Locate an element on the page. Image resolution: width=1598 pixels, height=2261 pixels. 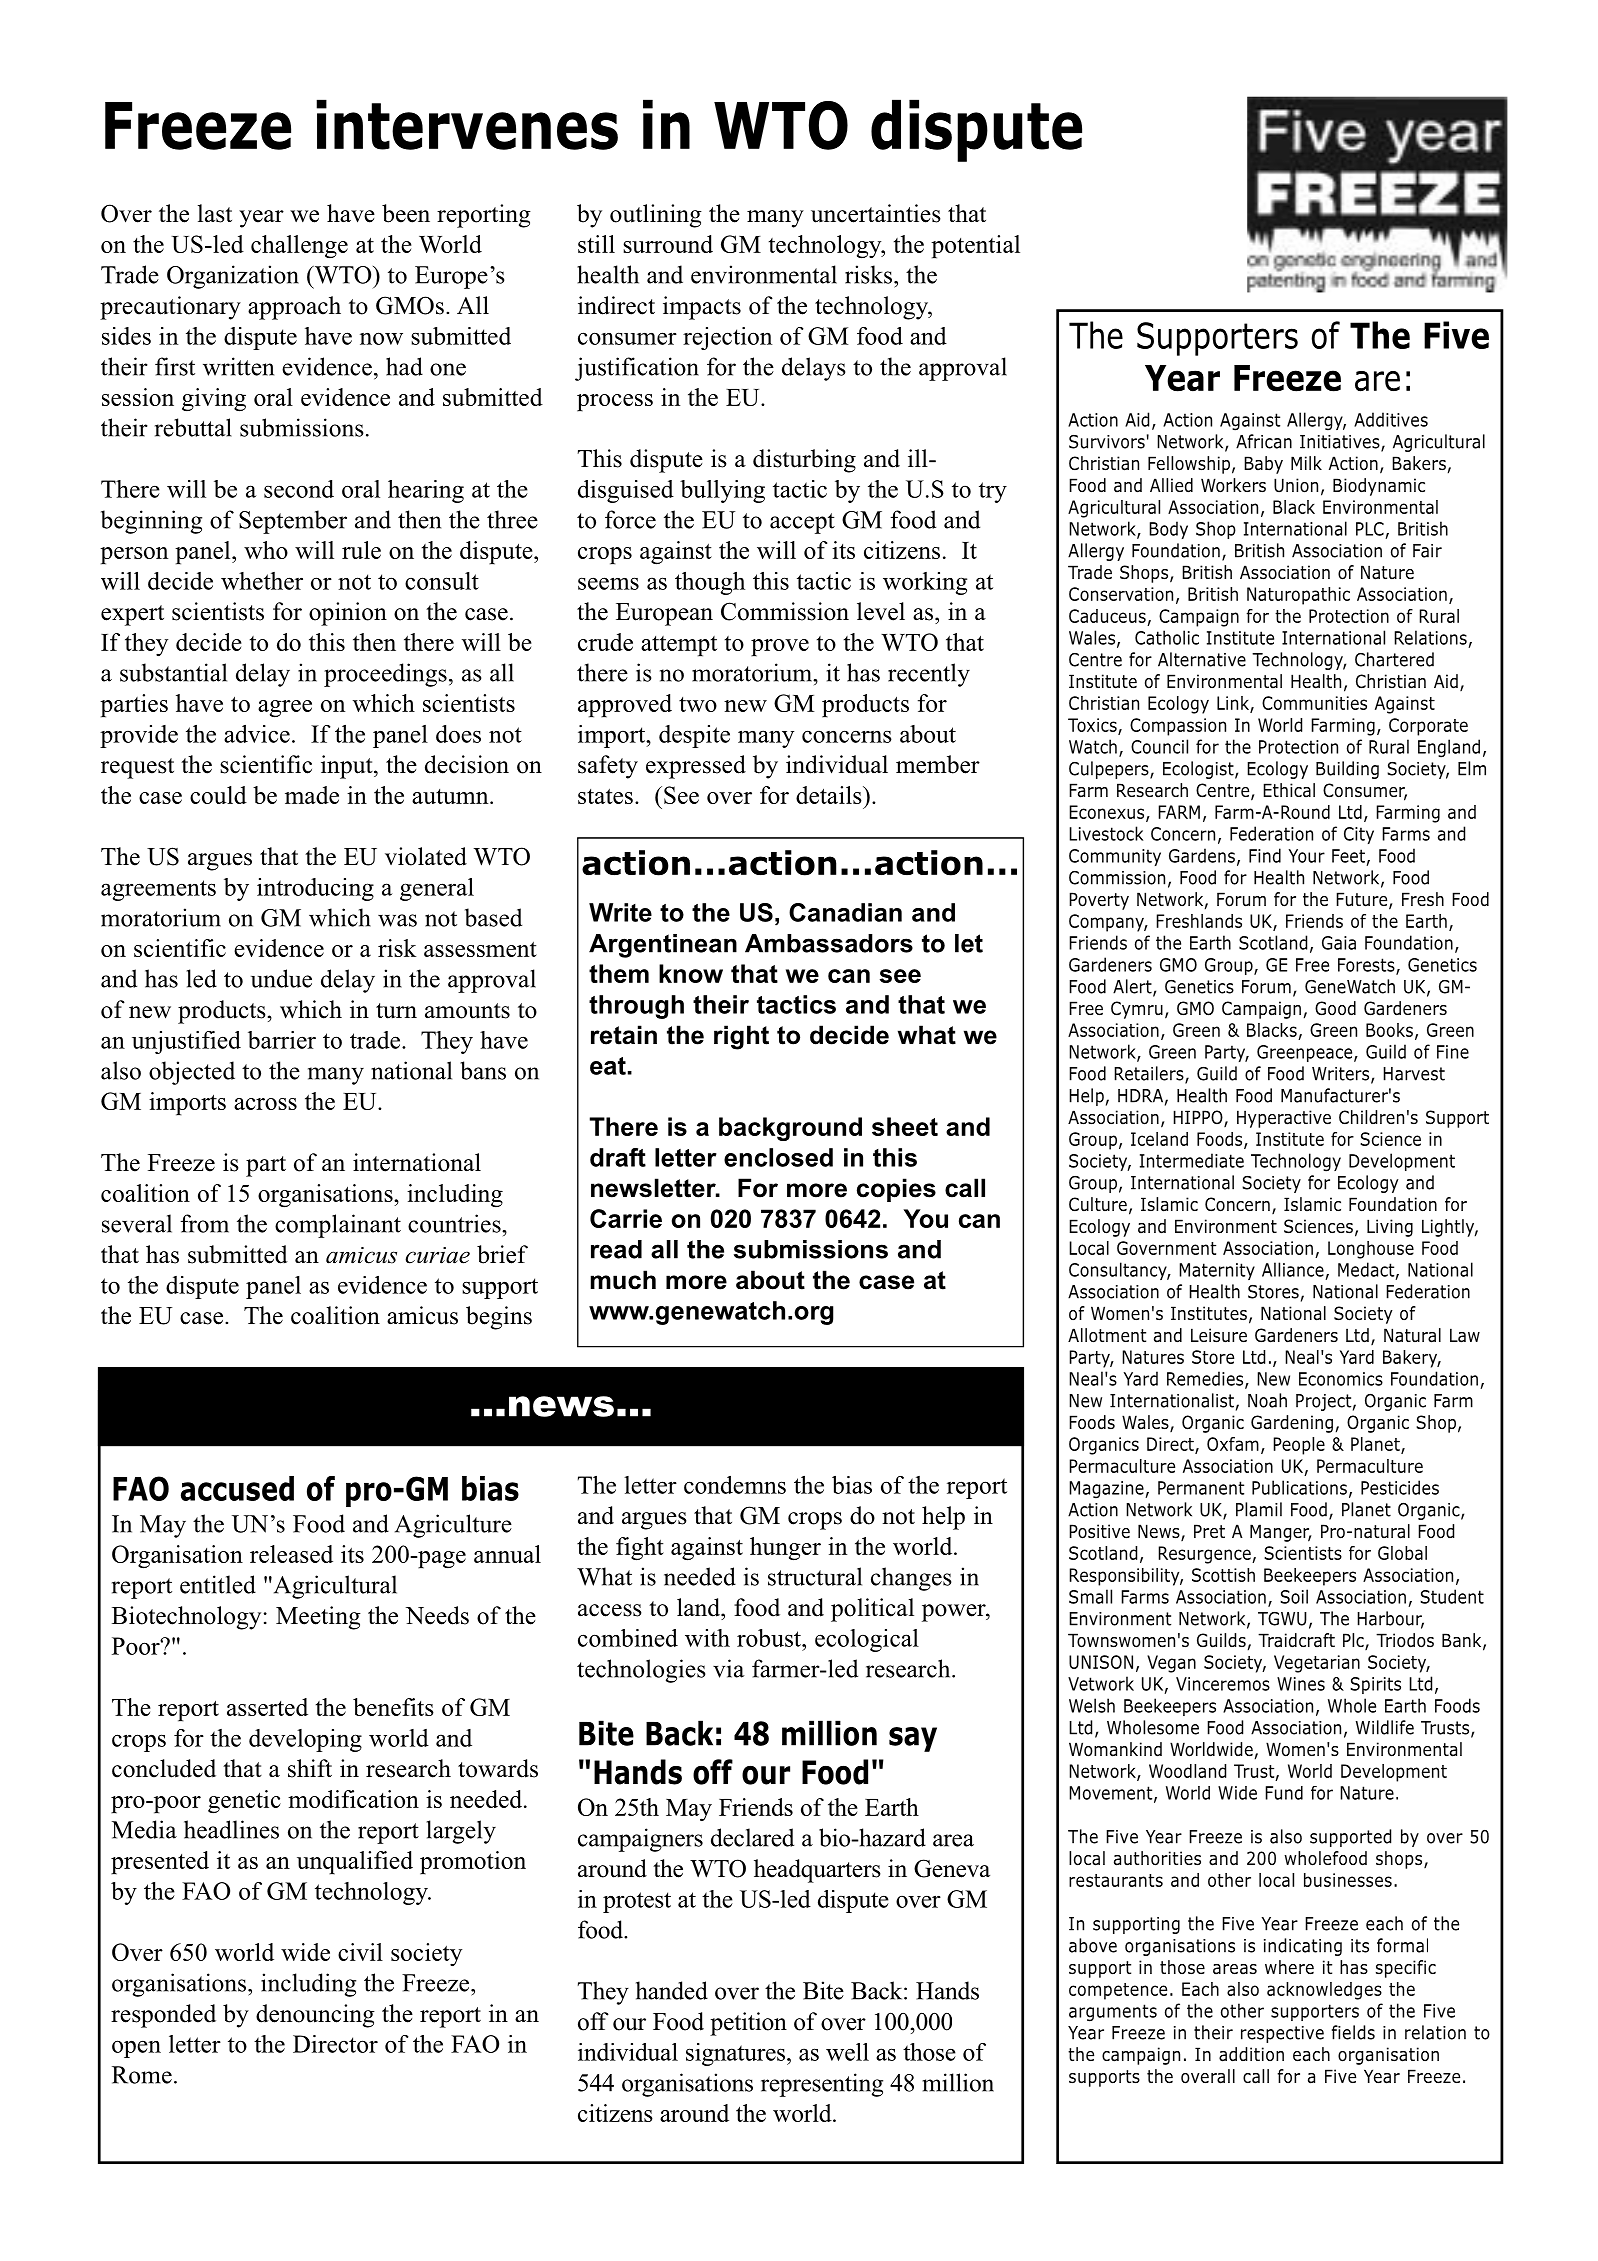
Soil is located at coordinates (1294, 1596).
